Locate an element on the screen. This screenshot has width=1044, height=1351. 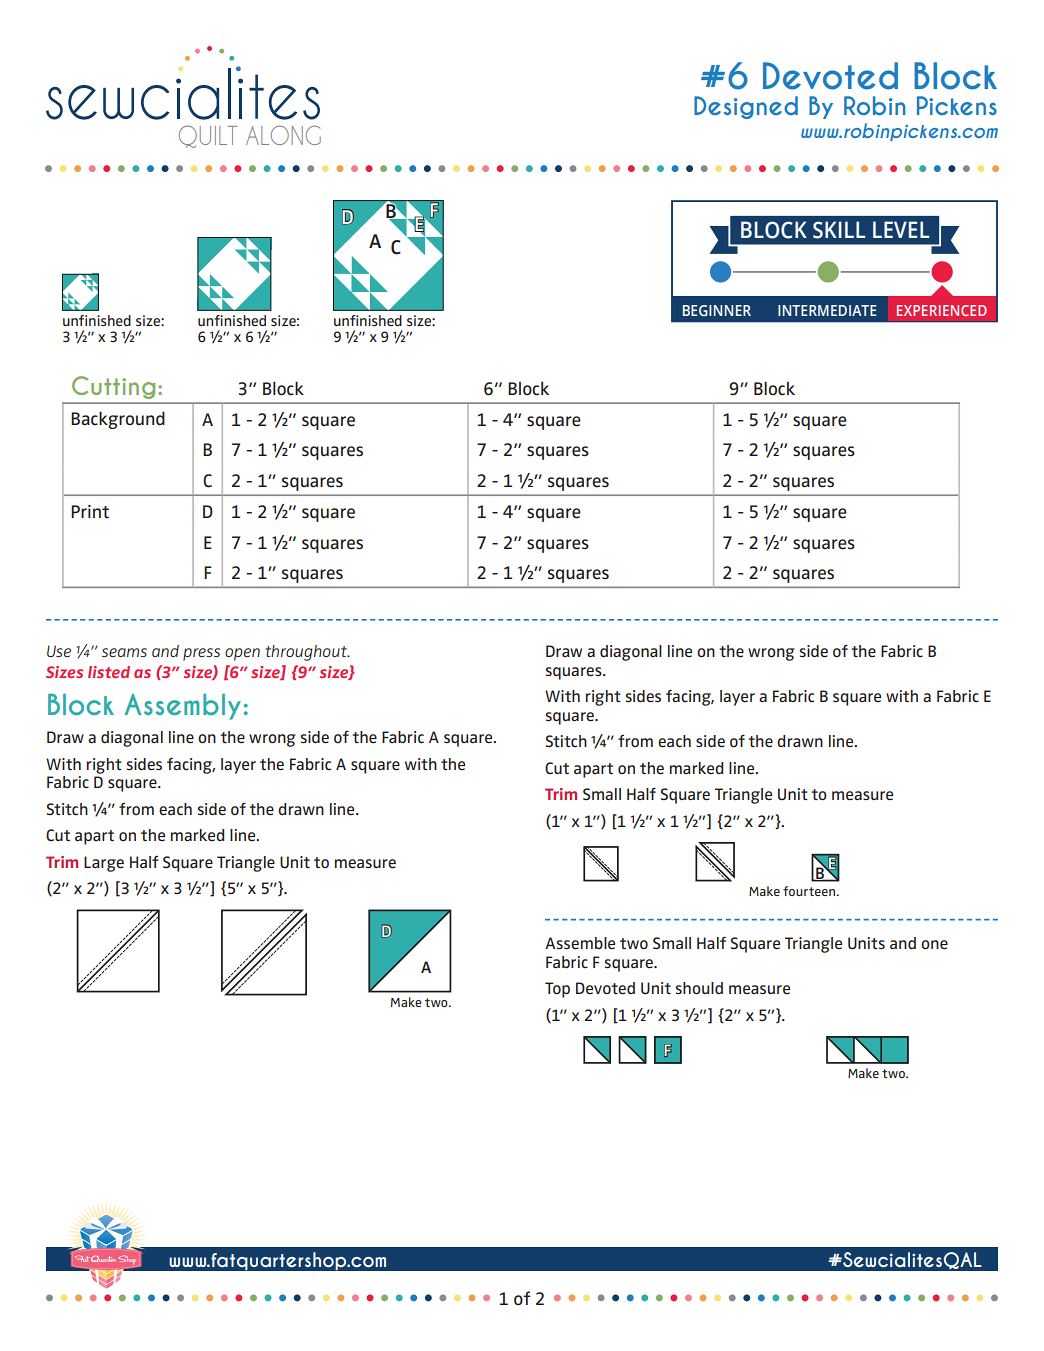
Print is located at coordinates (90, 512).
